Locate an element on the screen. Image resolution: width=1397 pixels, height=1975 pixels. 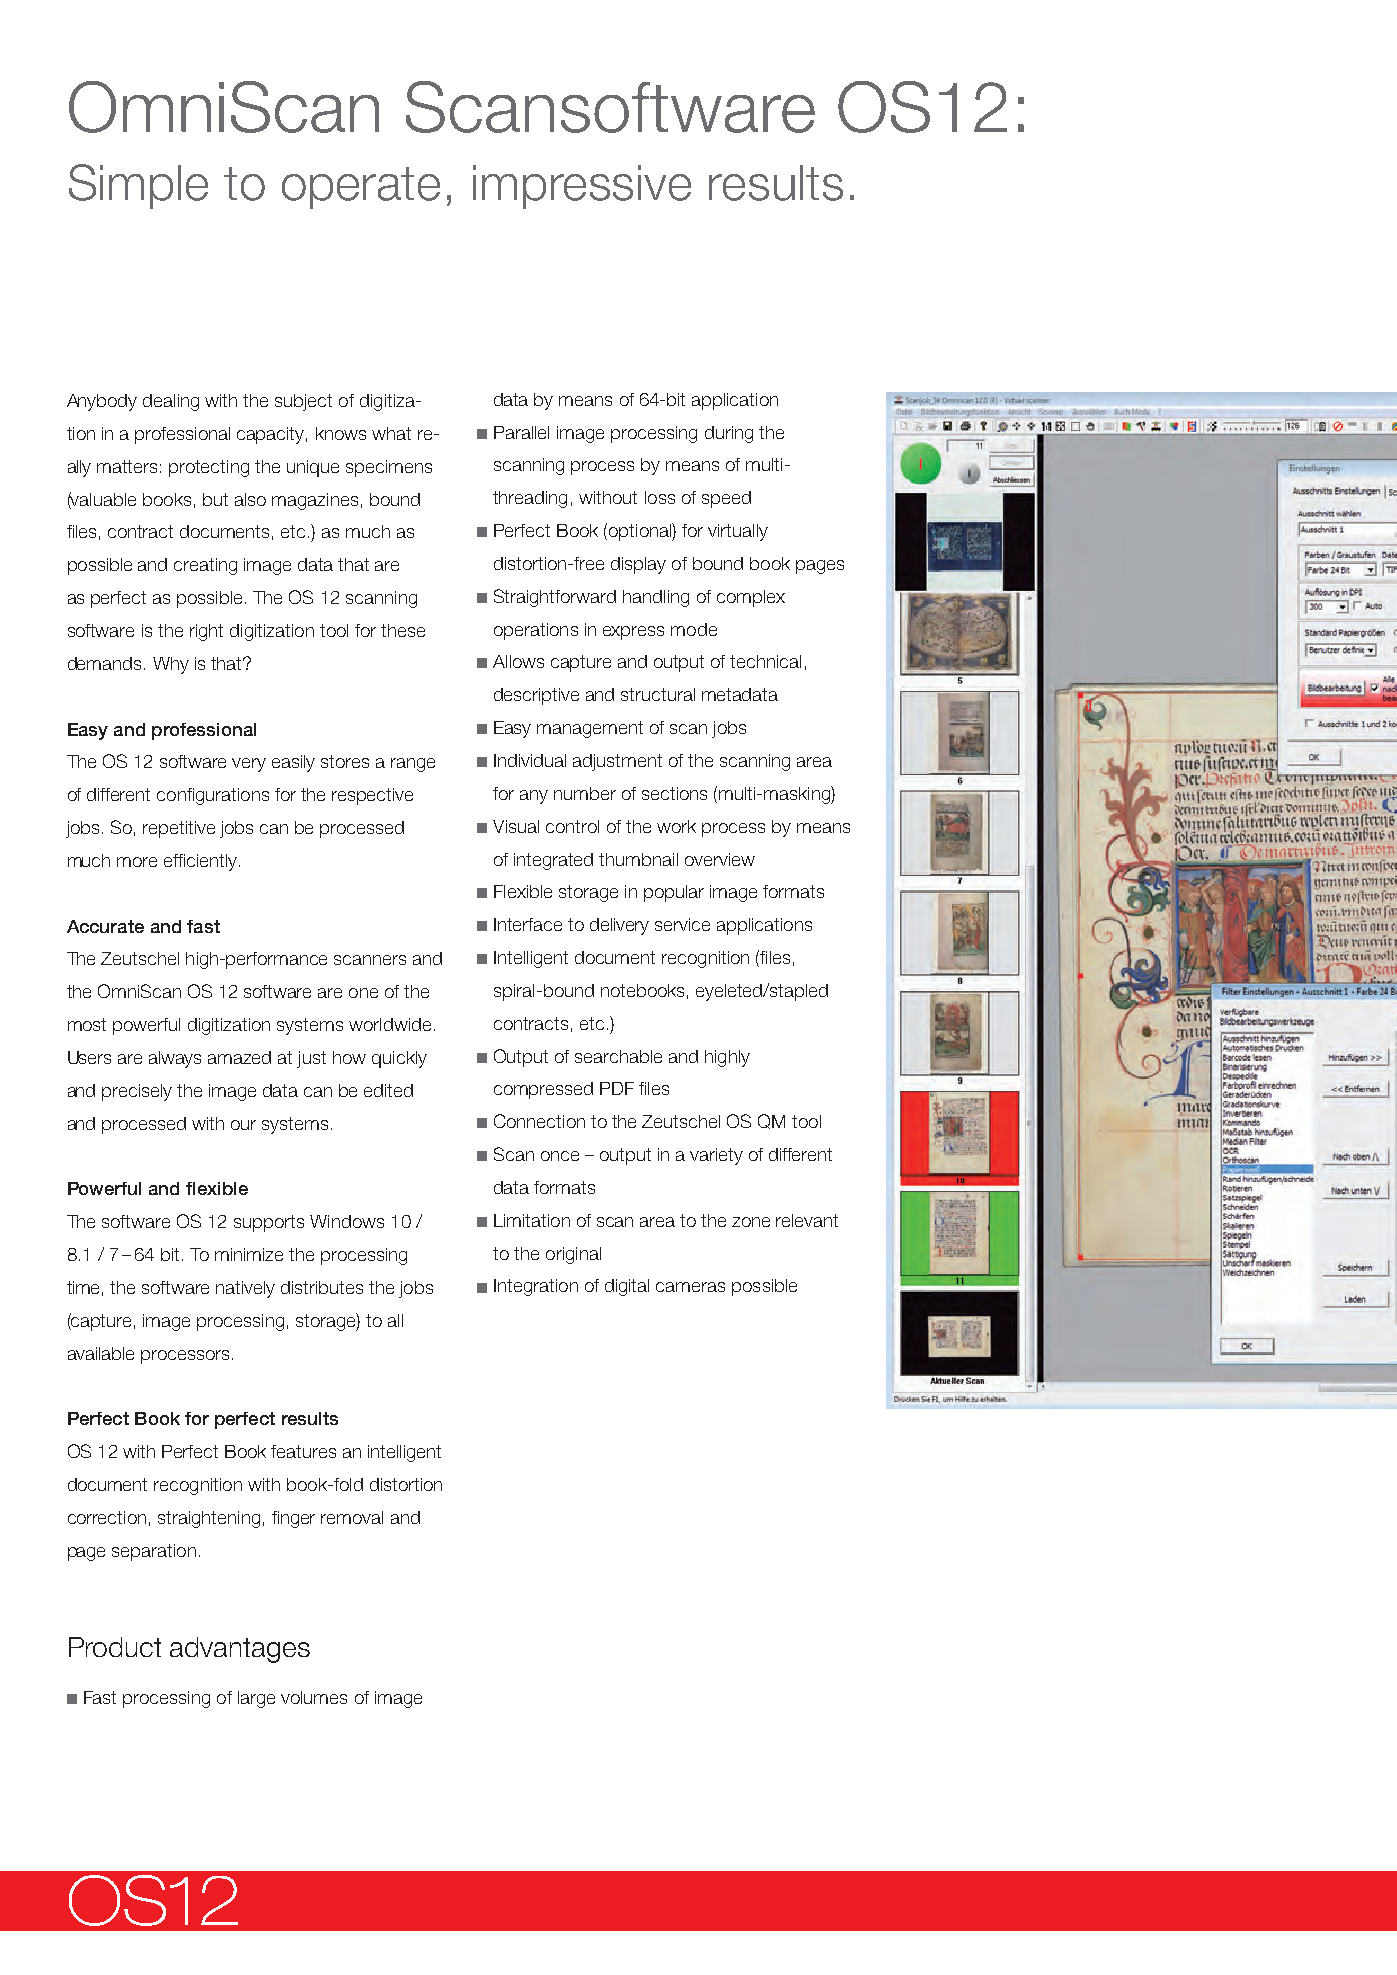
operate is located at coordinates (361, 188).
